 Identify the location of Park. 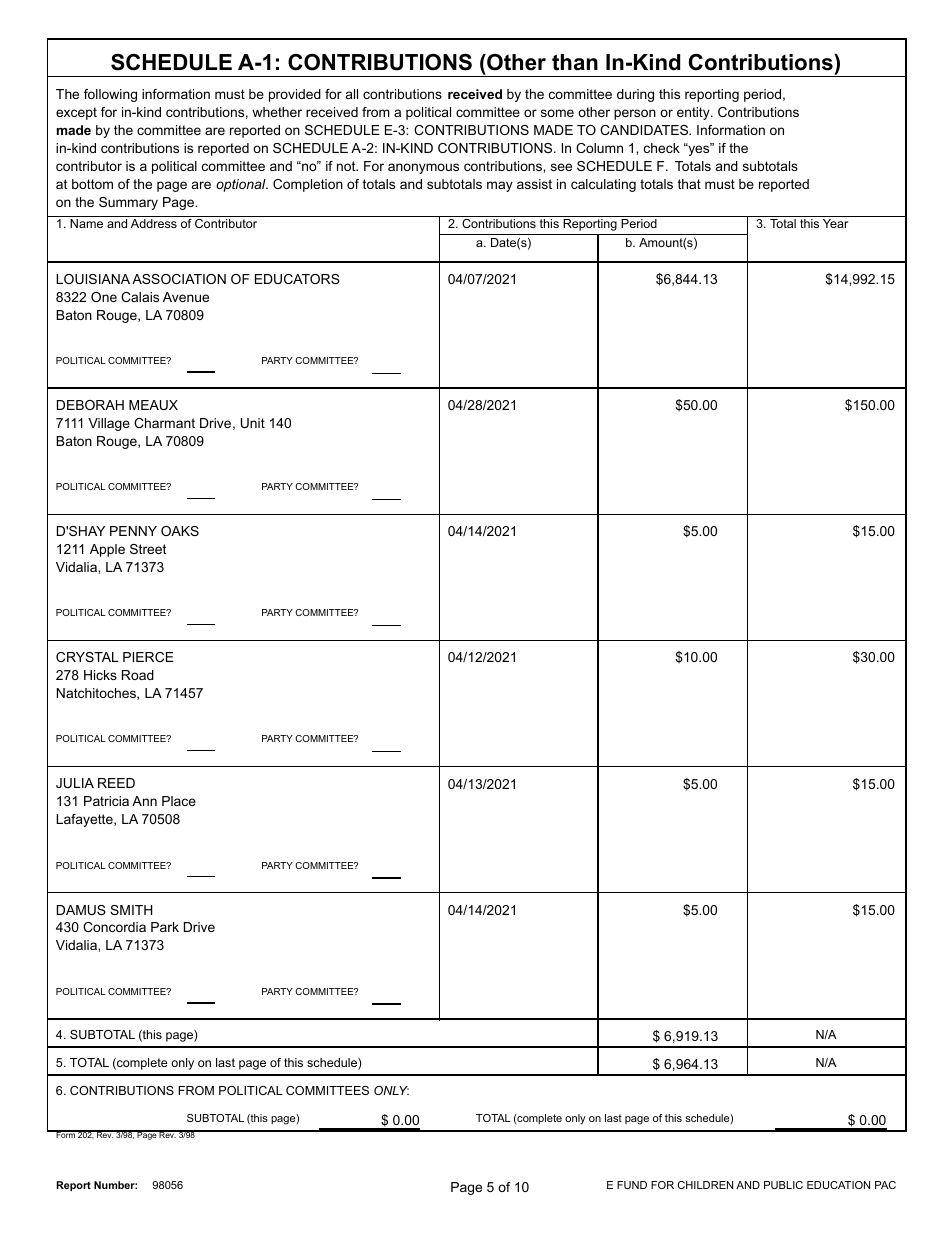
(165, 927).
